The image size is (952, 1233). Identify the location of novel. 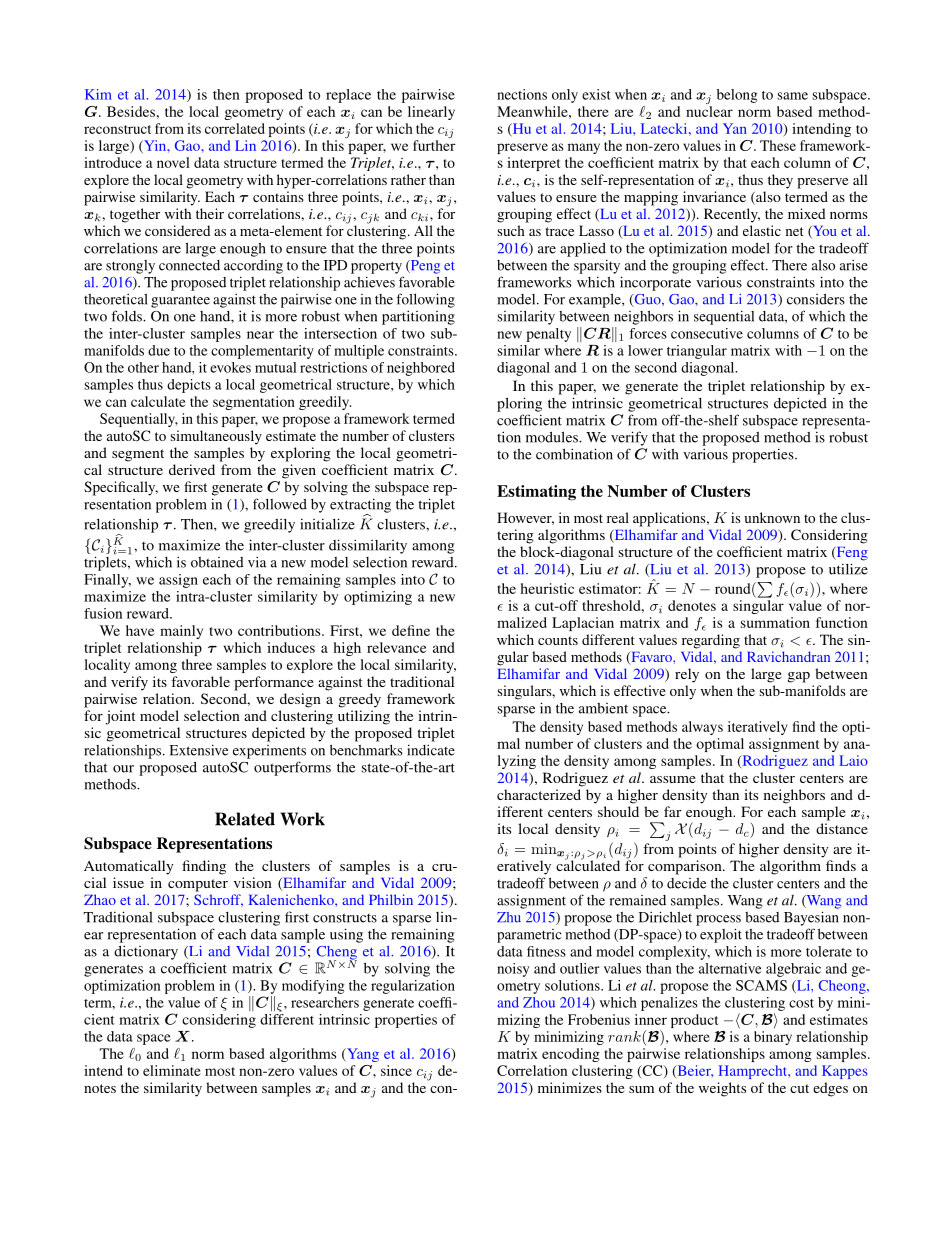
(173, 162).
